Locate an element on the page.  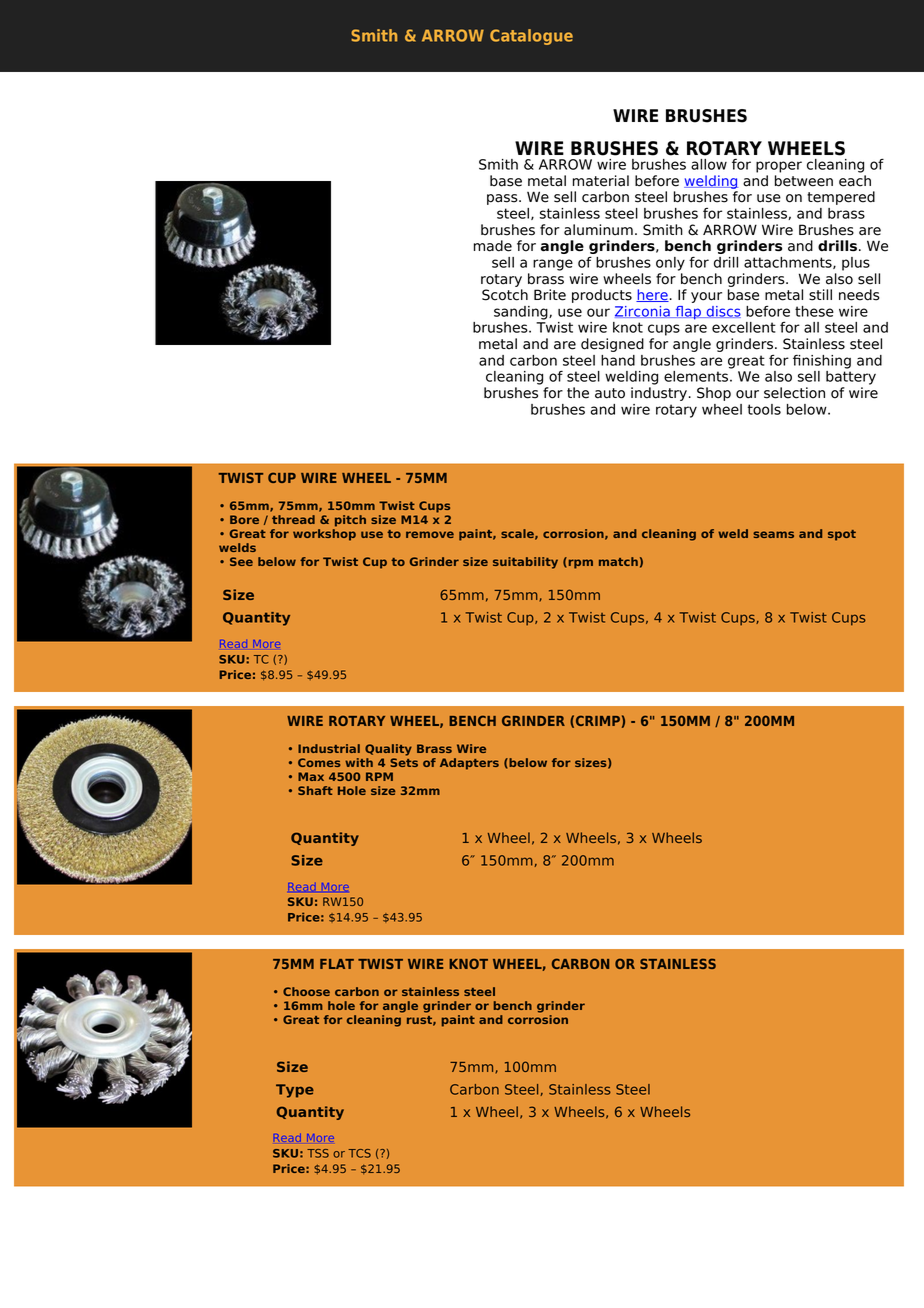
seams is located at coordinates (773, 534).
